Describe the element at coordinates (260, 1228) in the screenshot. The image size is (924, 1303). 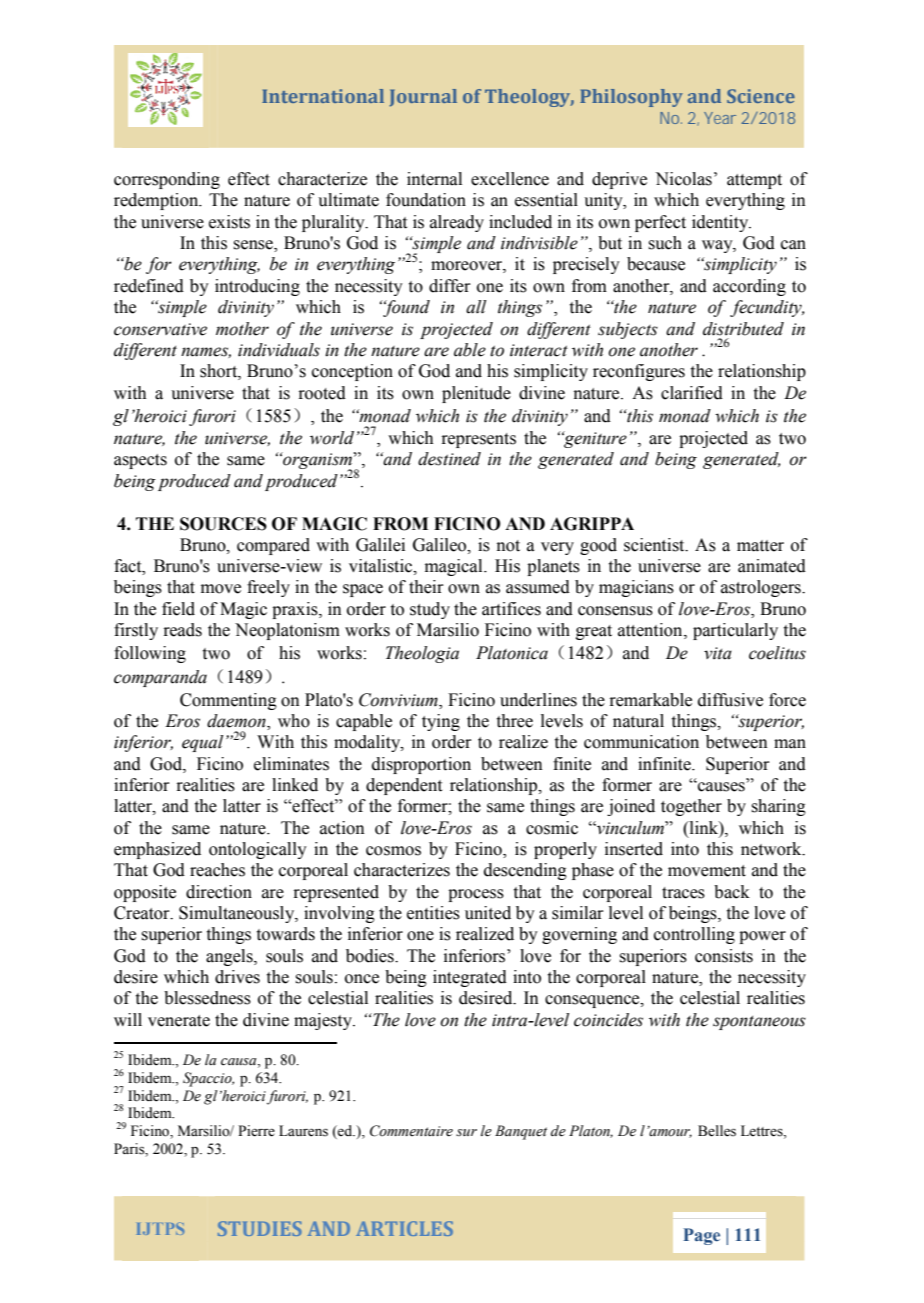
I see `STUDIES` at that location.
